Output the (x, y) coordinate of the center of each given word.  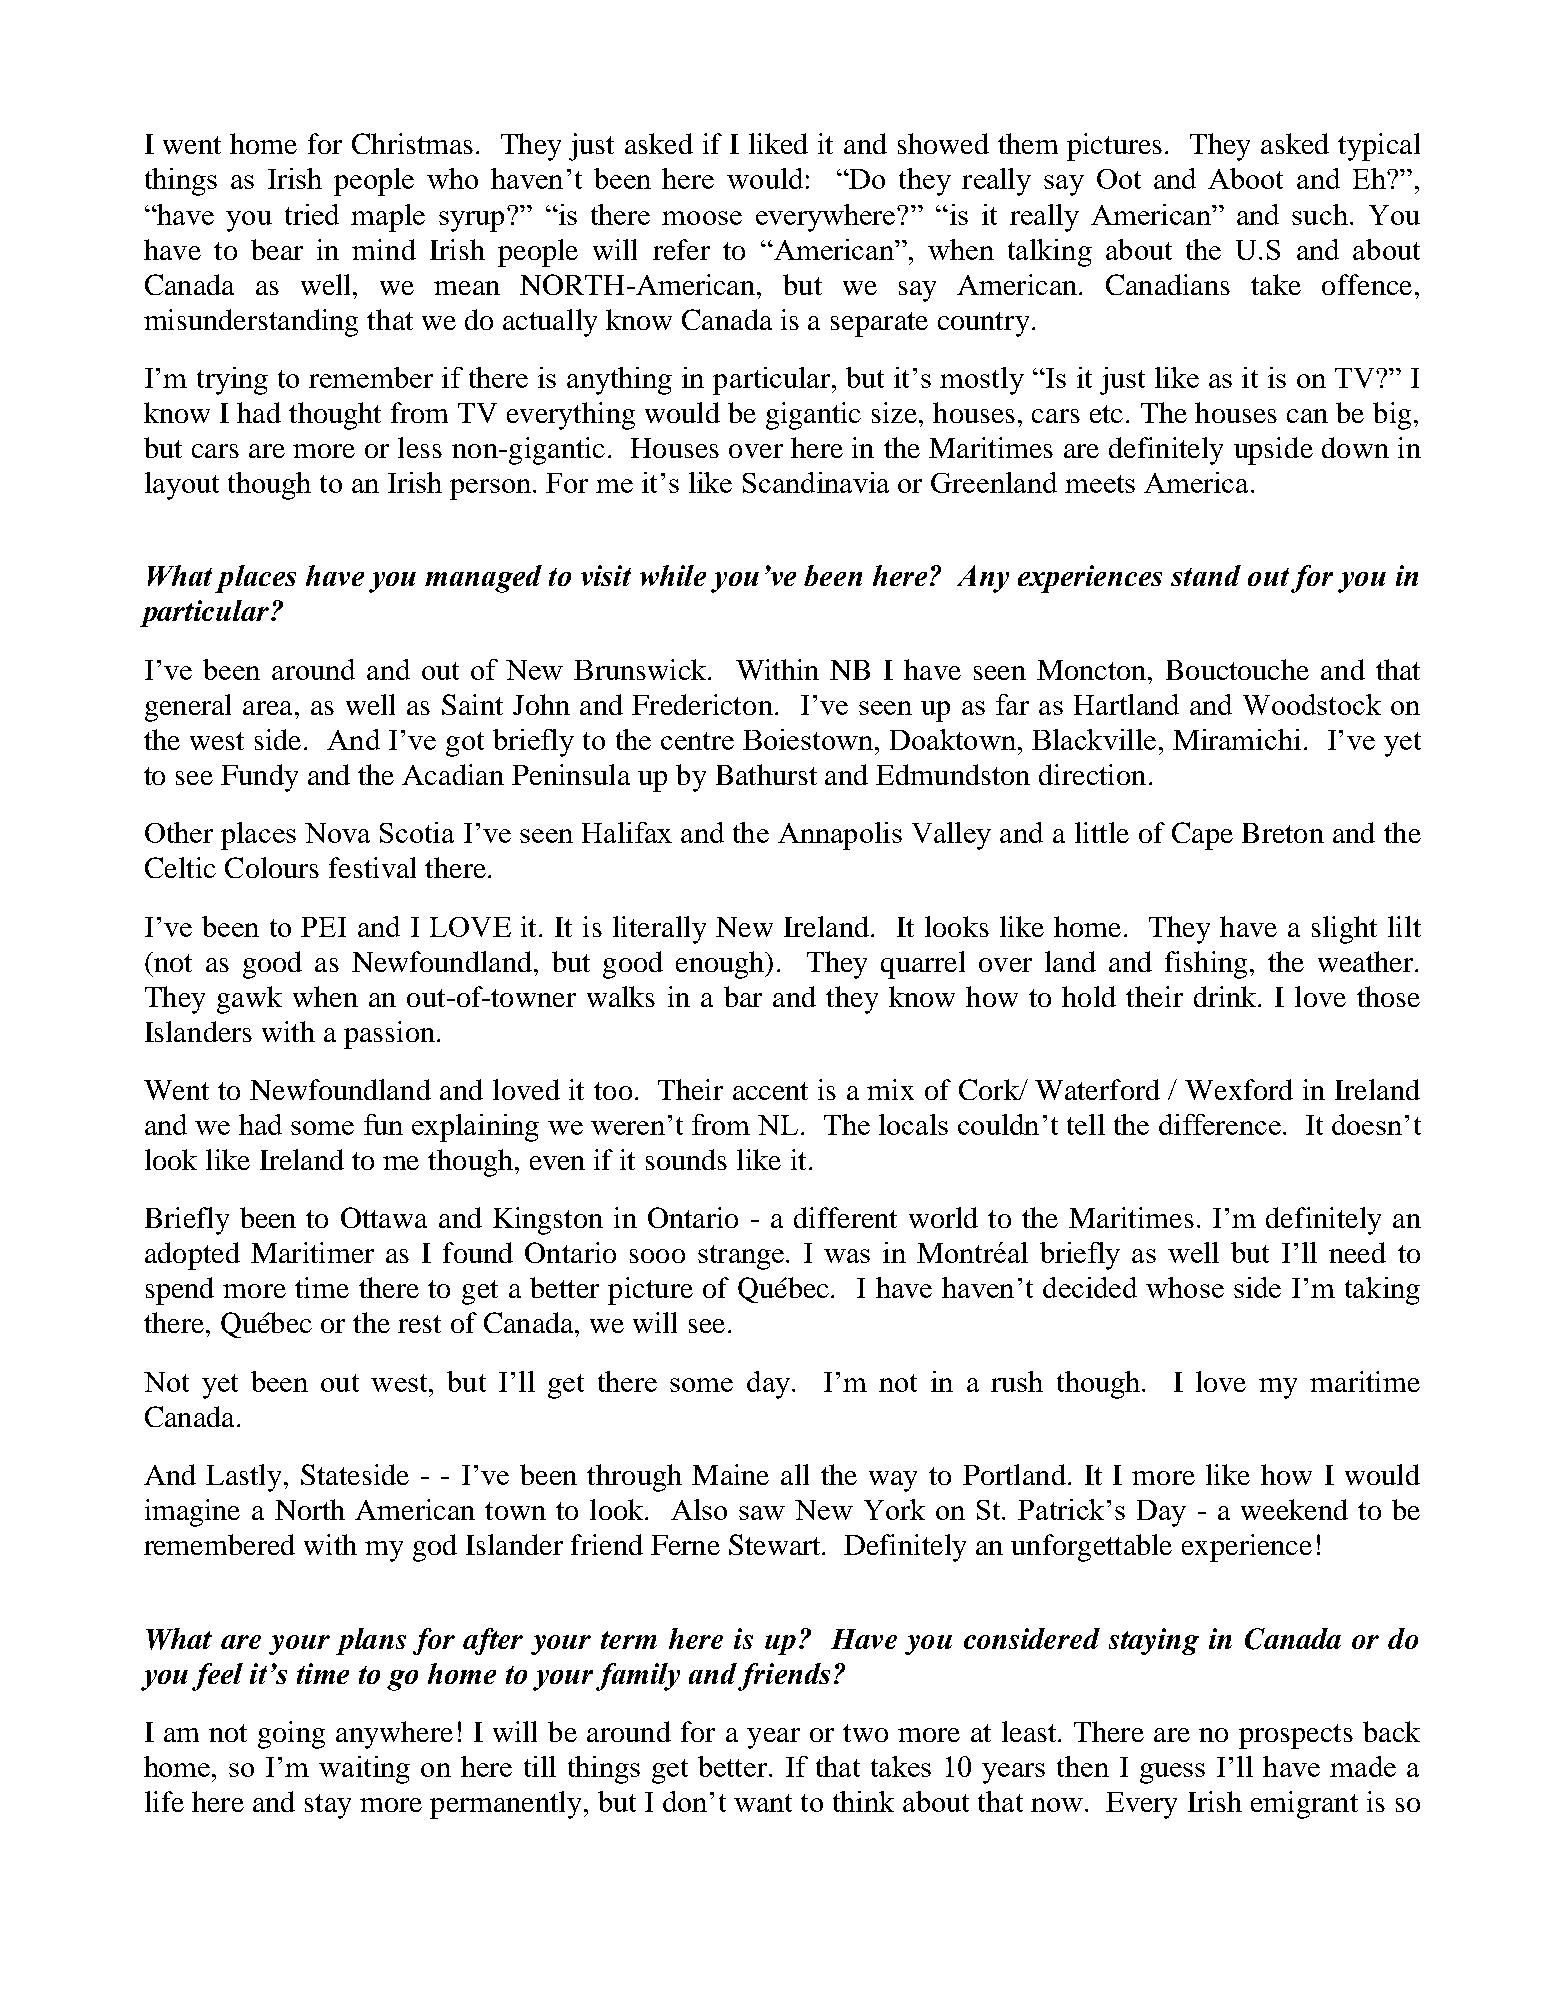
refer (681, 249)
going (291, 1735)
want (763, 1803)
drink (1227, 996)
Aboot (1245, 178)
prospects (1296, 1736)
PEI (323, 927)
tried (312, 214)
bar (743, 996)
